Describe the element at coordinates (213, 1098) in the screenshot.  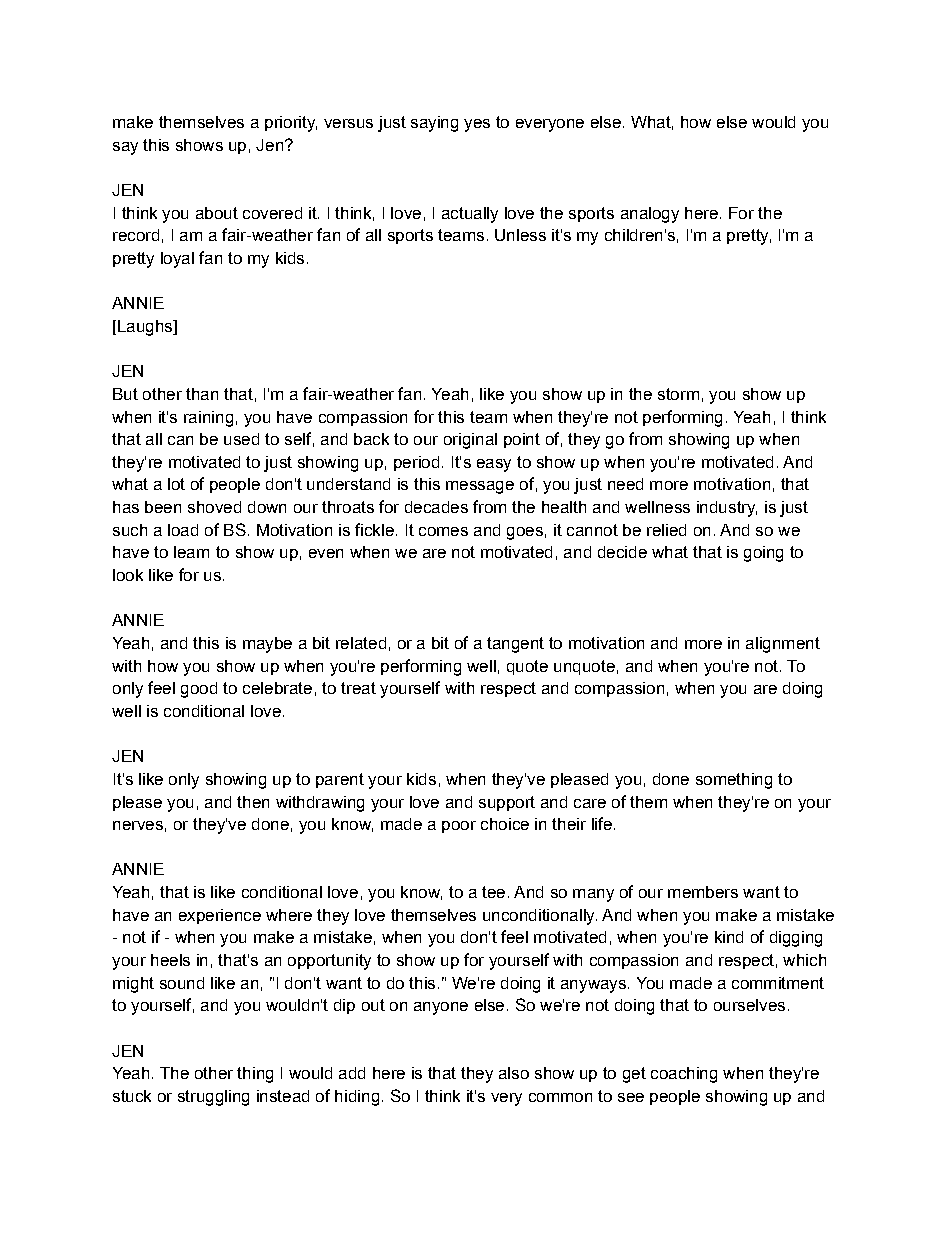
I see `struggling` at that location.
